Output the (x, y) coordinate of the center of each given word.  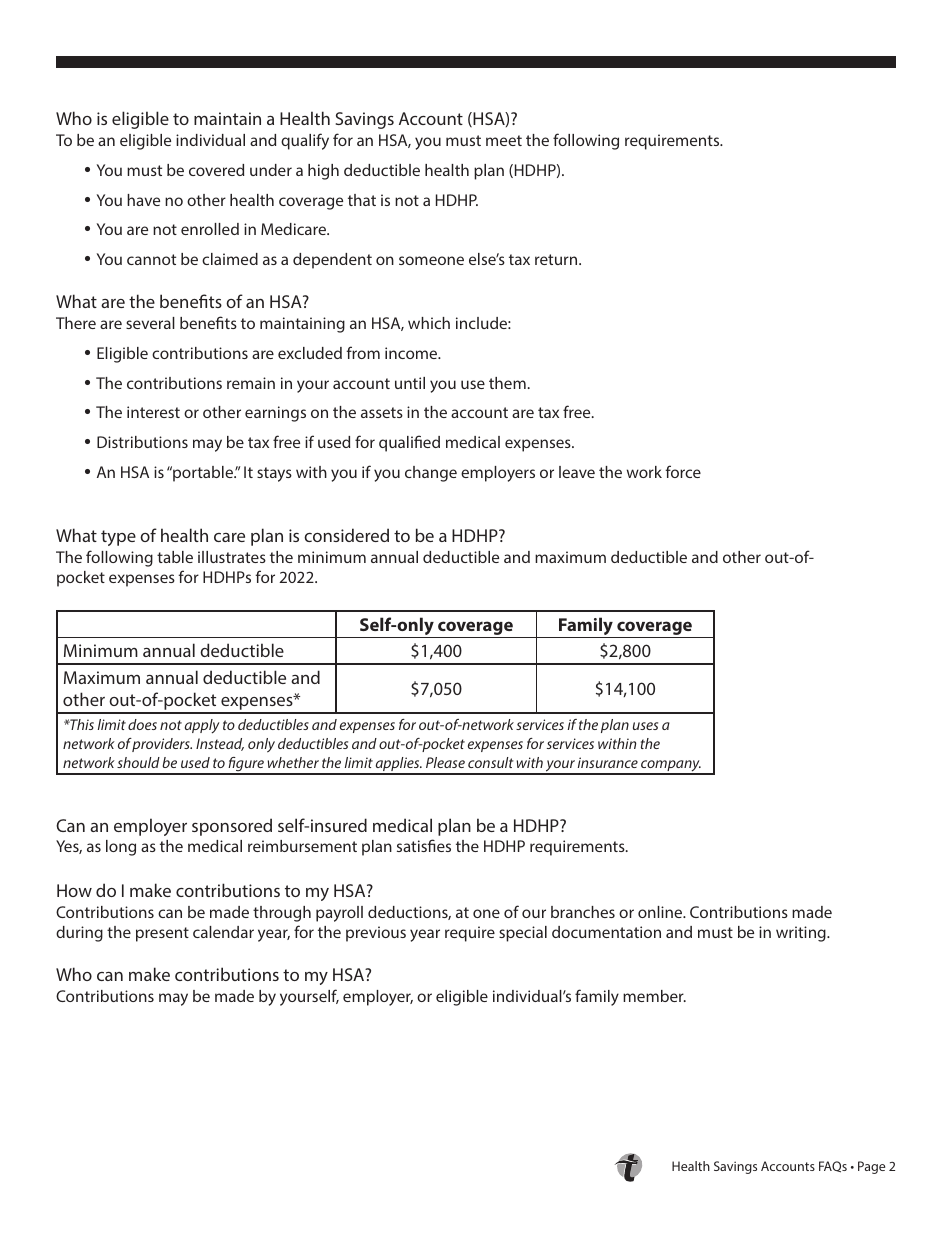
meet (504, 140)
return (557, 259)
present (162, 934)
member (654, 996)
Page (871, 1167)
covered (216, 170)
